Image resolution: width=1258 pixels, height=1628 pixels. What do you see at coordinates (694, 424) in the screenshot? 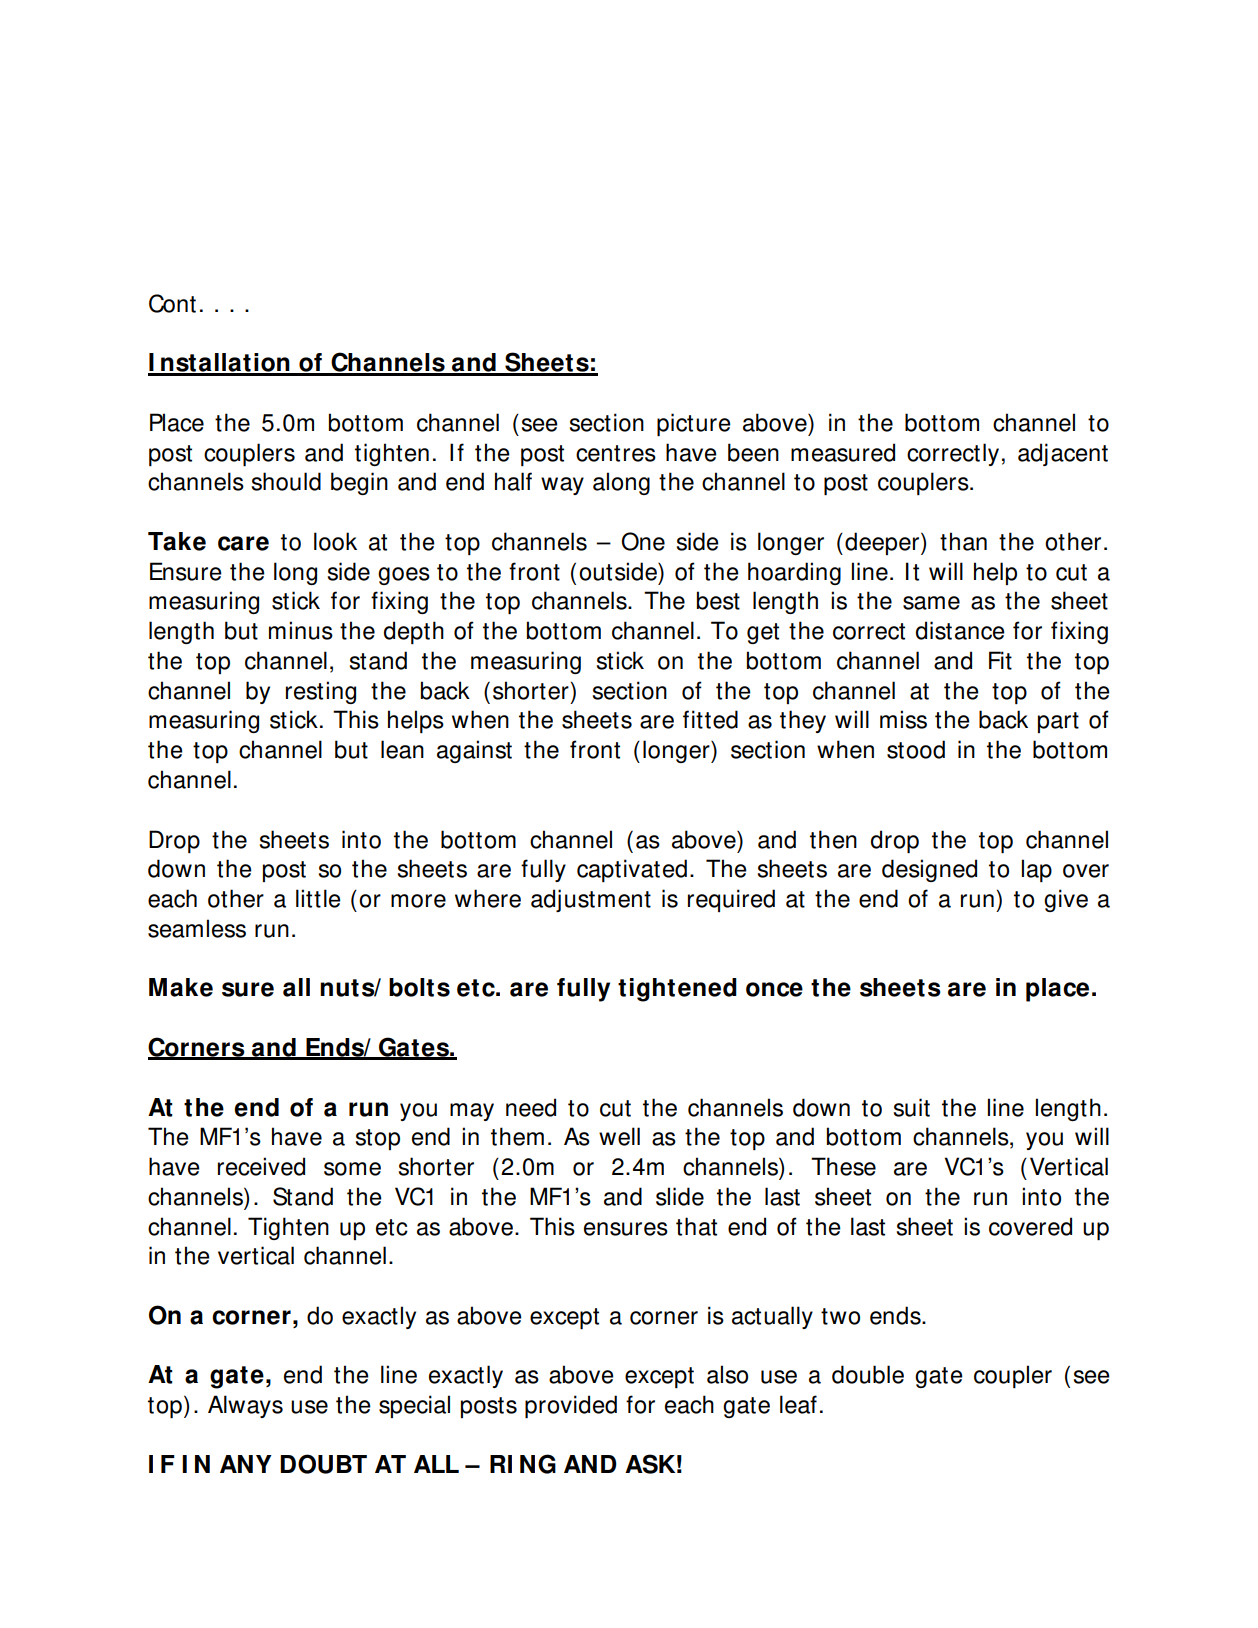
I see `picture` at bounding box center [694, 424].
